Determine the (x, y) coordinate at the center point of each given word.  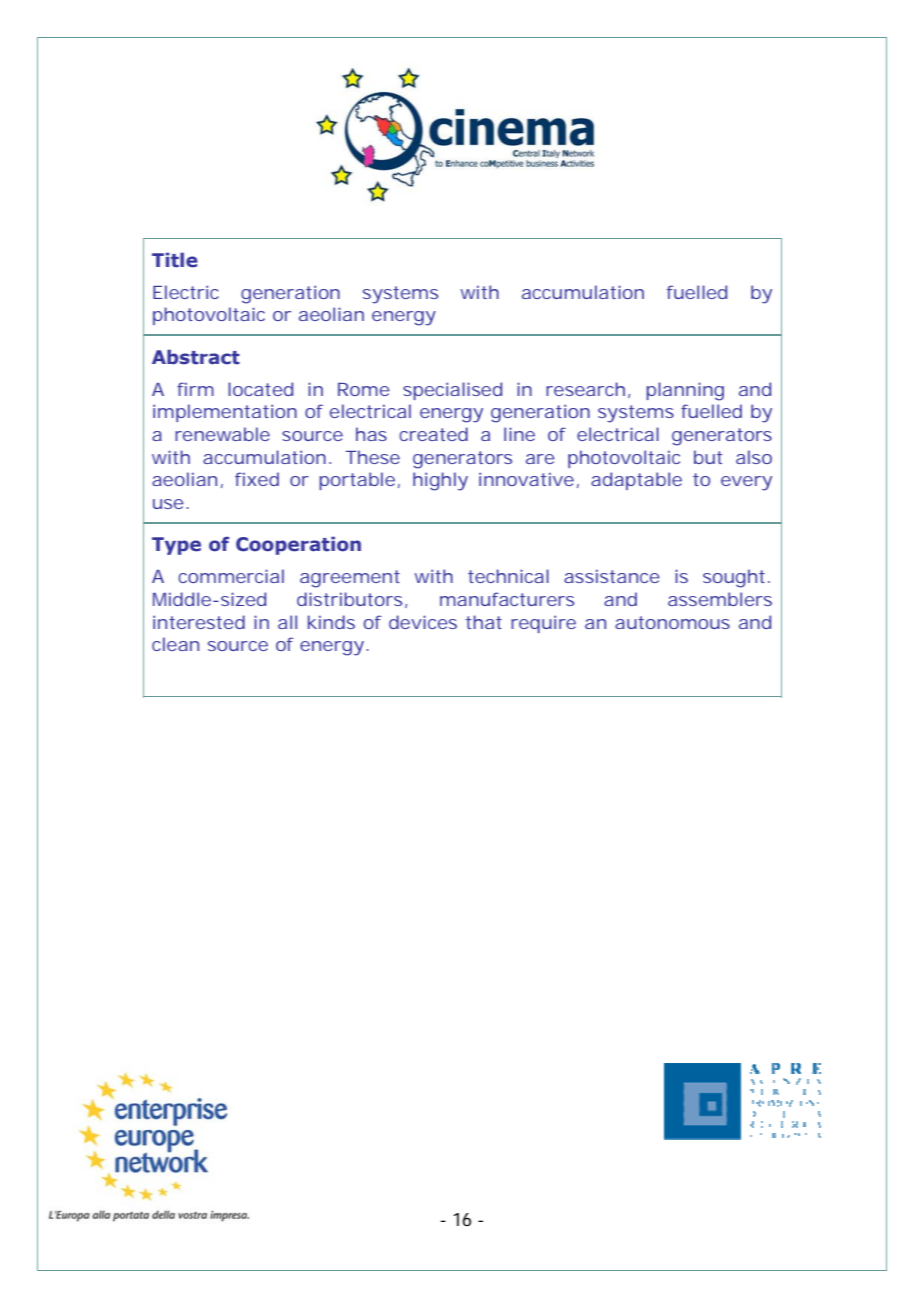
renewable (222, 434)
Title (175, 260)
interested (199, 622)
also (754, 457)
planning (685, 391)
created (433, 434)
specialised (452, 391)
